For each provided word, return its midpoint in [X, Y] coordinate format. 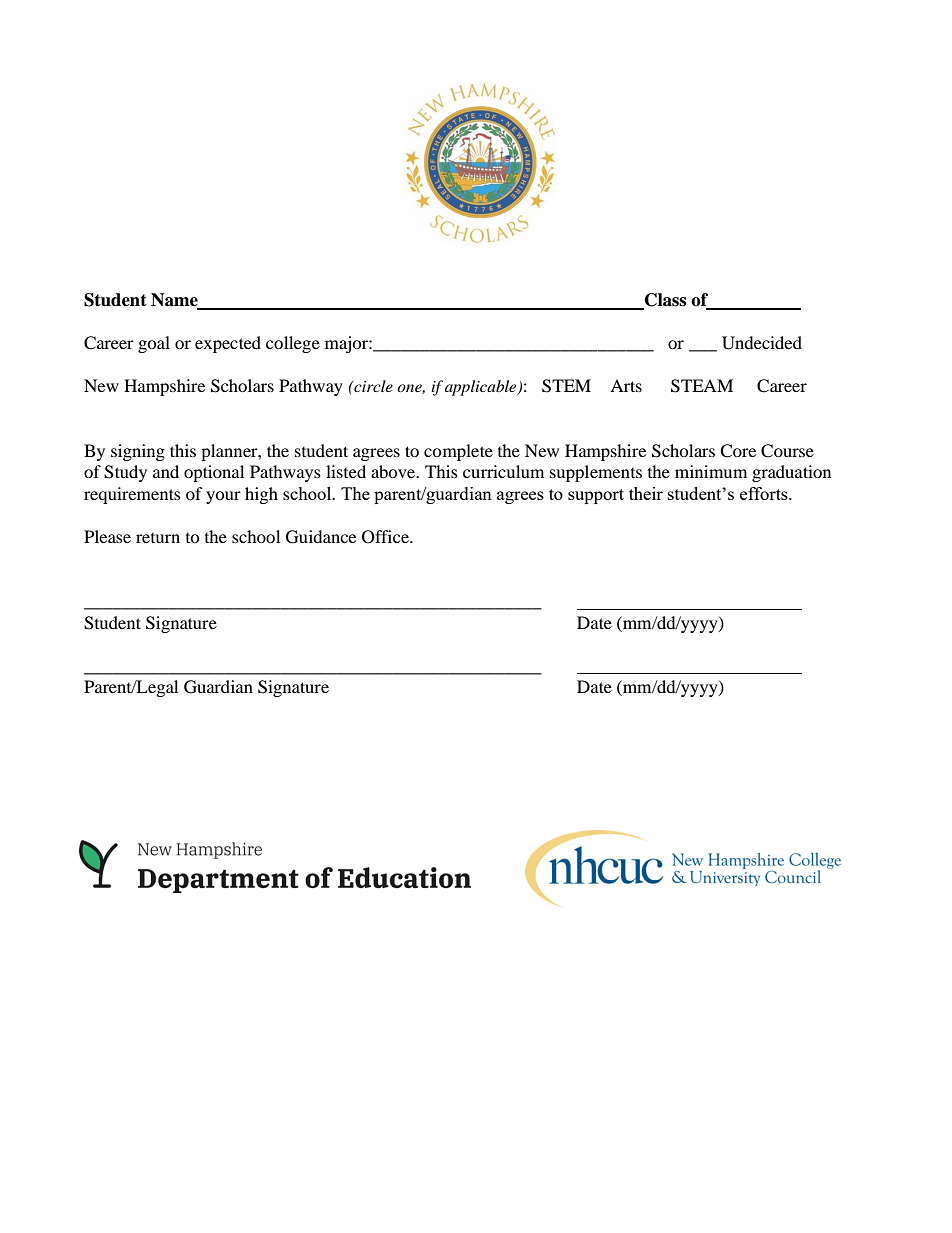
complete [458, 452]
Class [664, 301]
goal [154, 344]
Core [738, 451]
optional [214, 473]
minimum [711, 471]
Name [175, 301]
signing [138, 452]
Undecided [762, 343]
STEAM [702, 386]
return [158, 538]
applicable [482, 388]
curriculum [503, 471]
